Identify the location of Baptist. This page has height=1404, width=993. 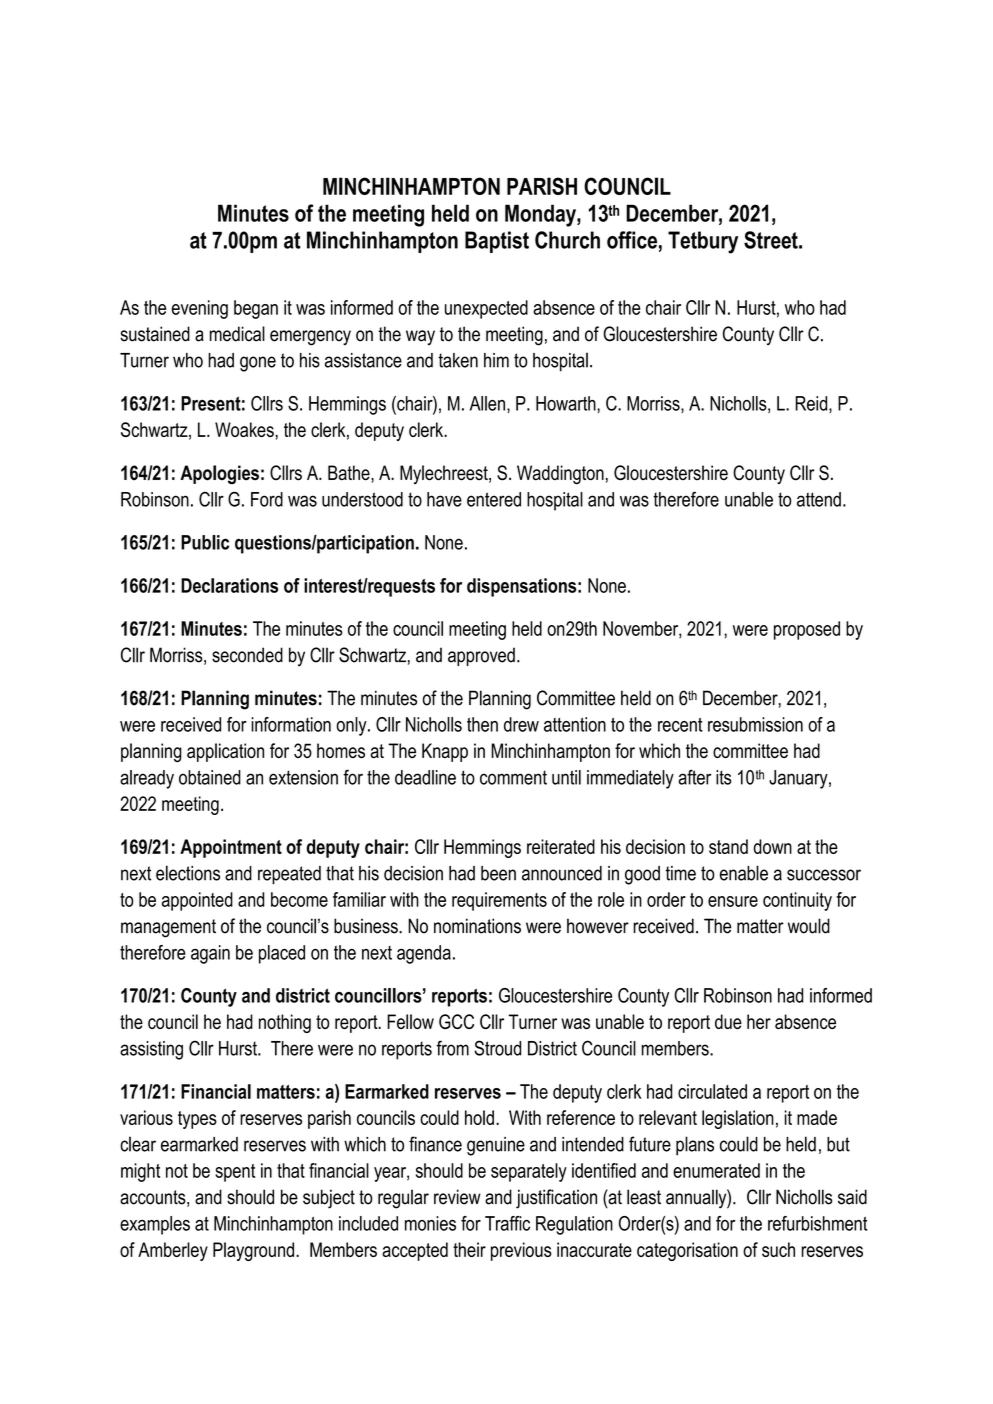
(497, 242).
